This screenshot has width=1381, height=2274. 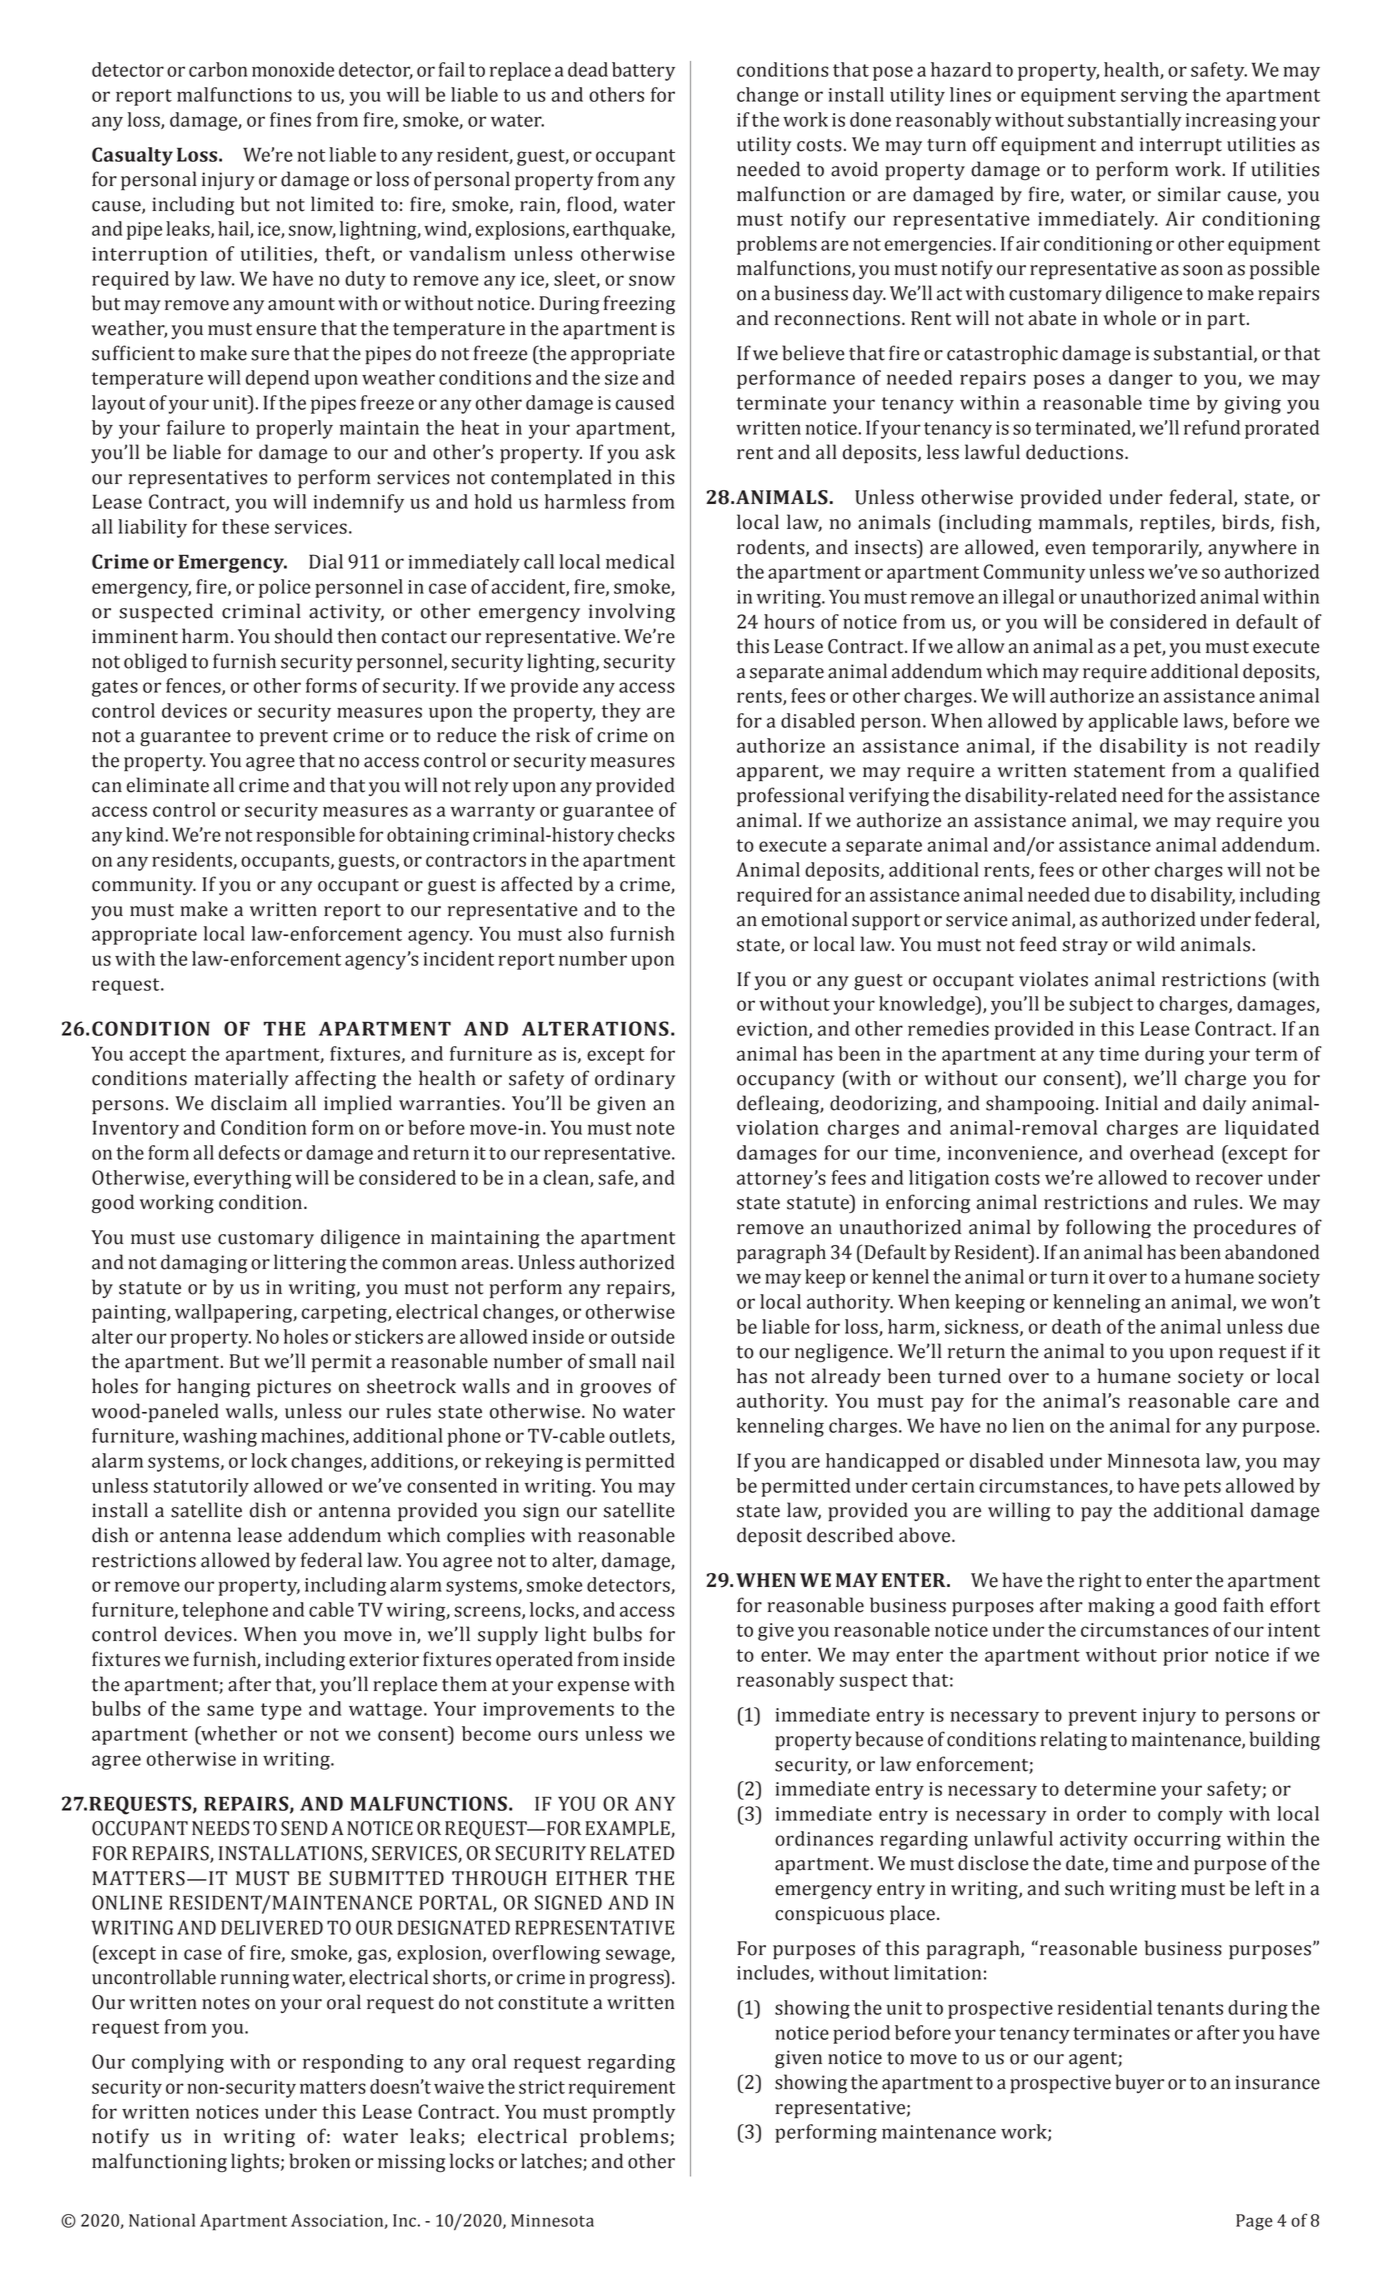 I want to click on pets, so click(x=1202, y=1488).
